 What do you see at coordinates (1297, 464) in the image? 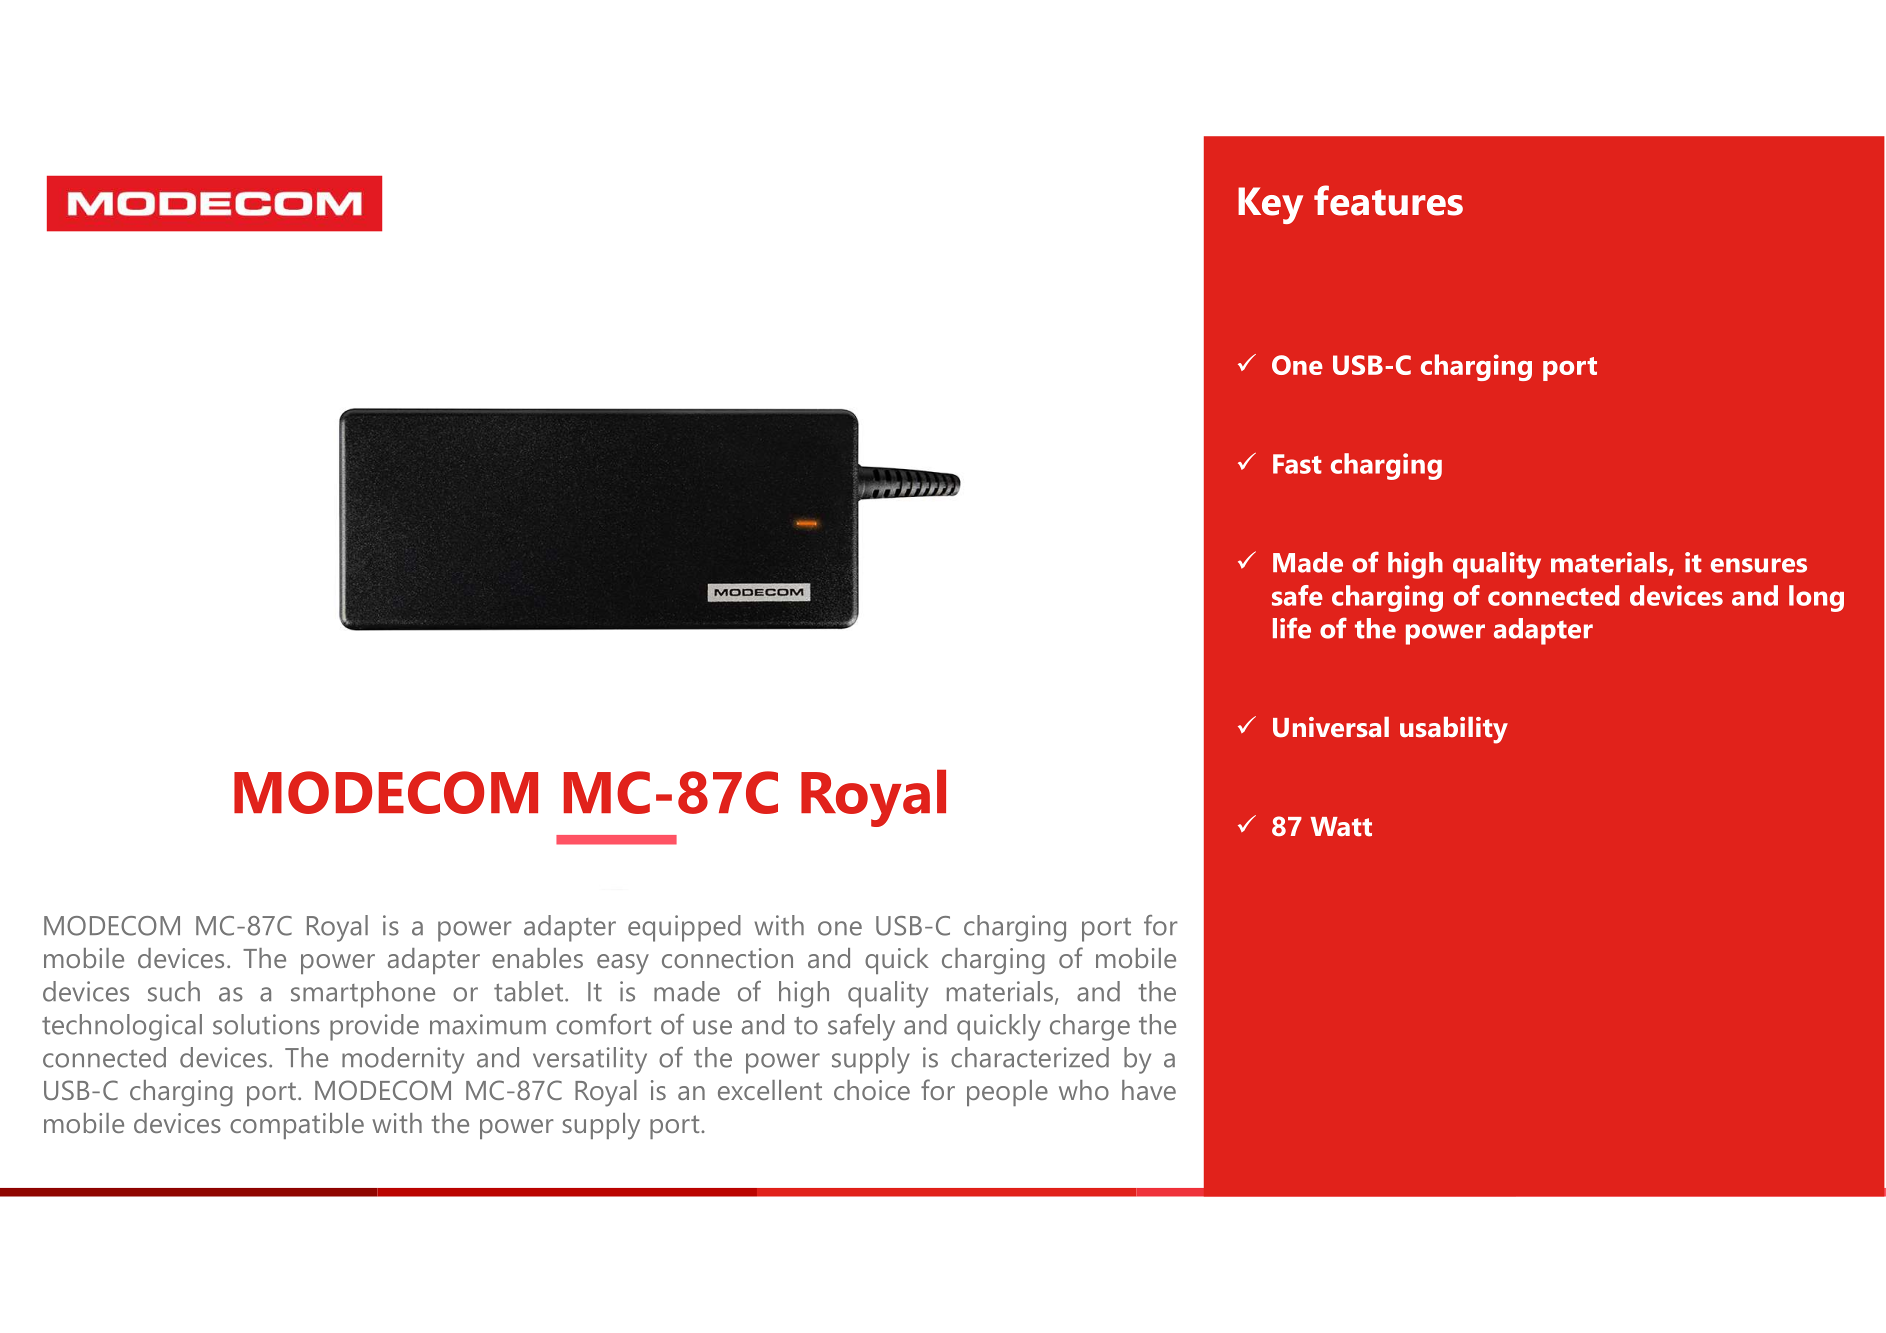
I see `Fast` at bounding box center [1297, 464].
